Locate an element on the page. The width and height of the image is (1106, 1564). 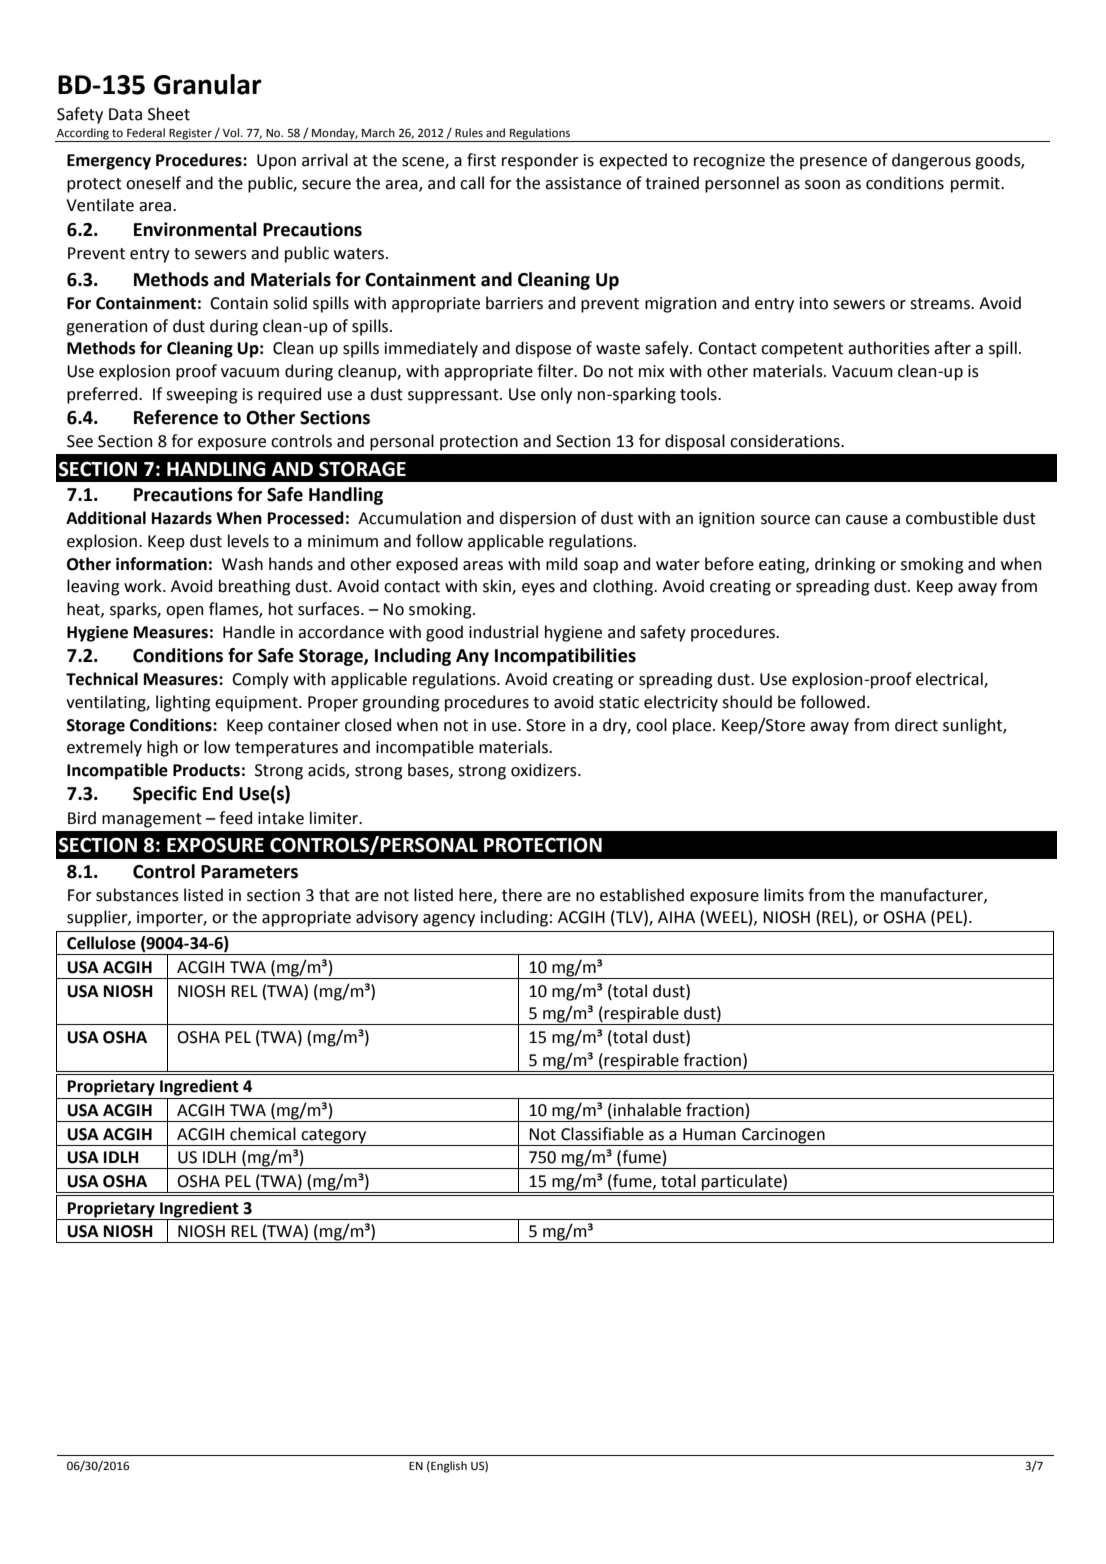
Register is located at coordinates (190, 135).
